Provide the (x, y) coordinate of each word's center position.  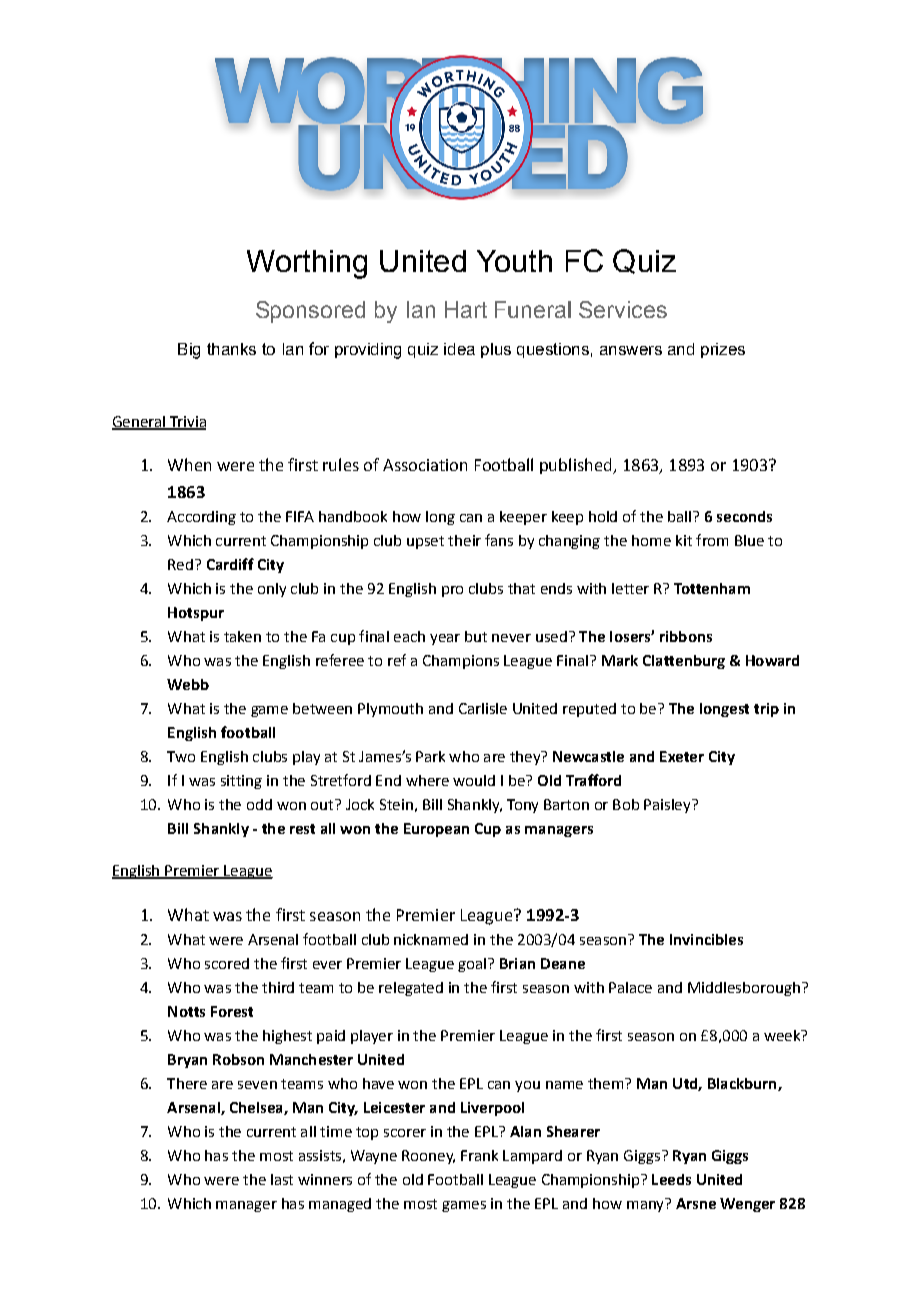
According (201, 518)
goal (472, 965)
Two (181, 756)
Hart (466, 309)
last (282, 1179)
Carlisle (483, 708)
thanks (231, 349)
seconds (744, 516)
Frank (479, 1155)
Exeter (682, 756)
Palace (630, 987)
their (464, 540)
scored (227, 963)
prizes (723, 350)
